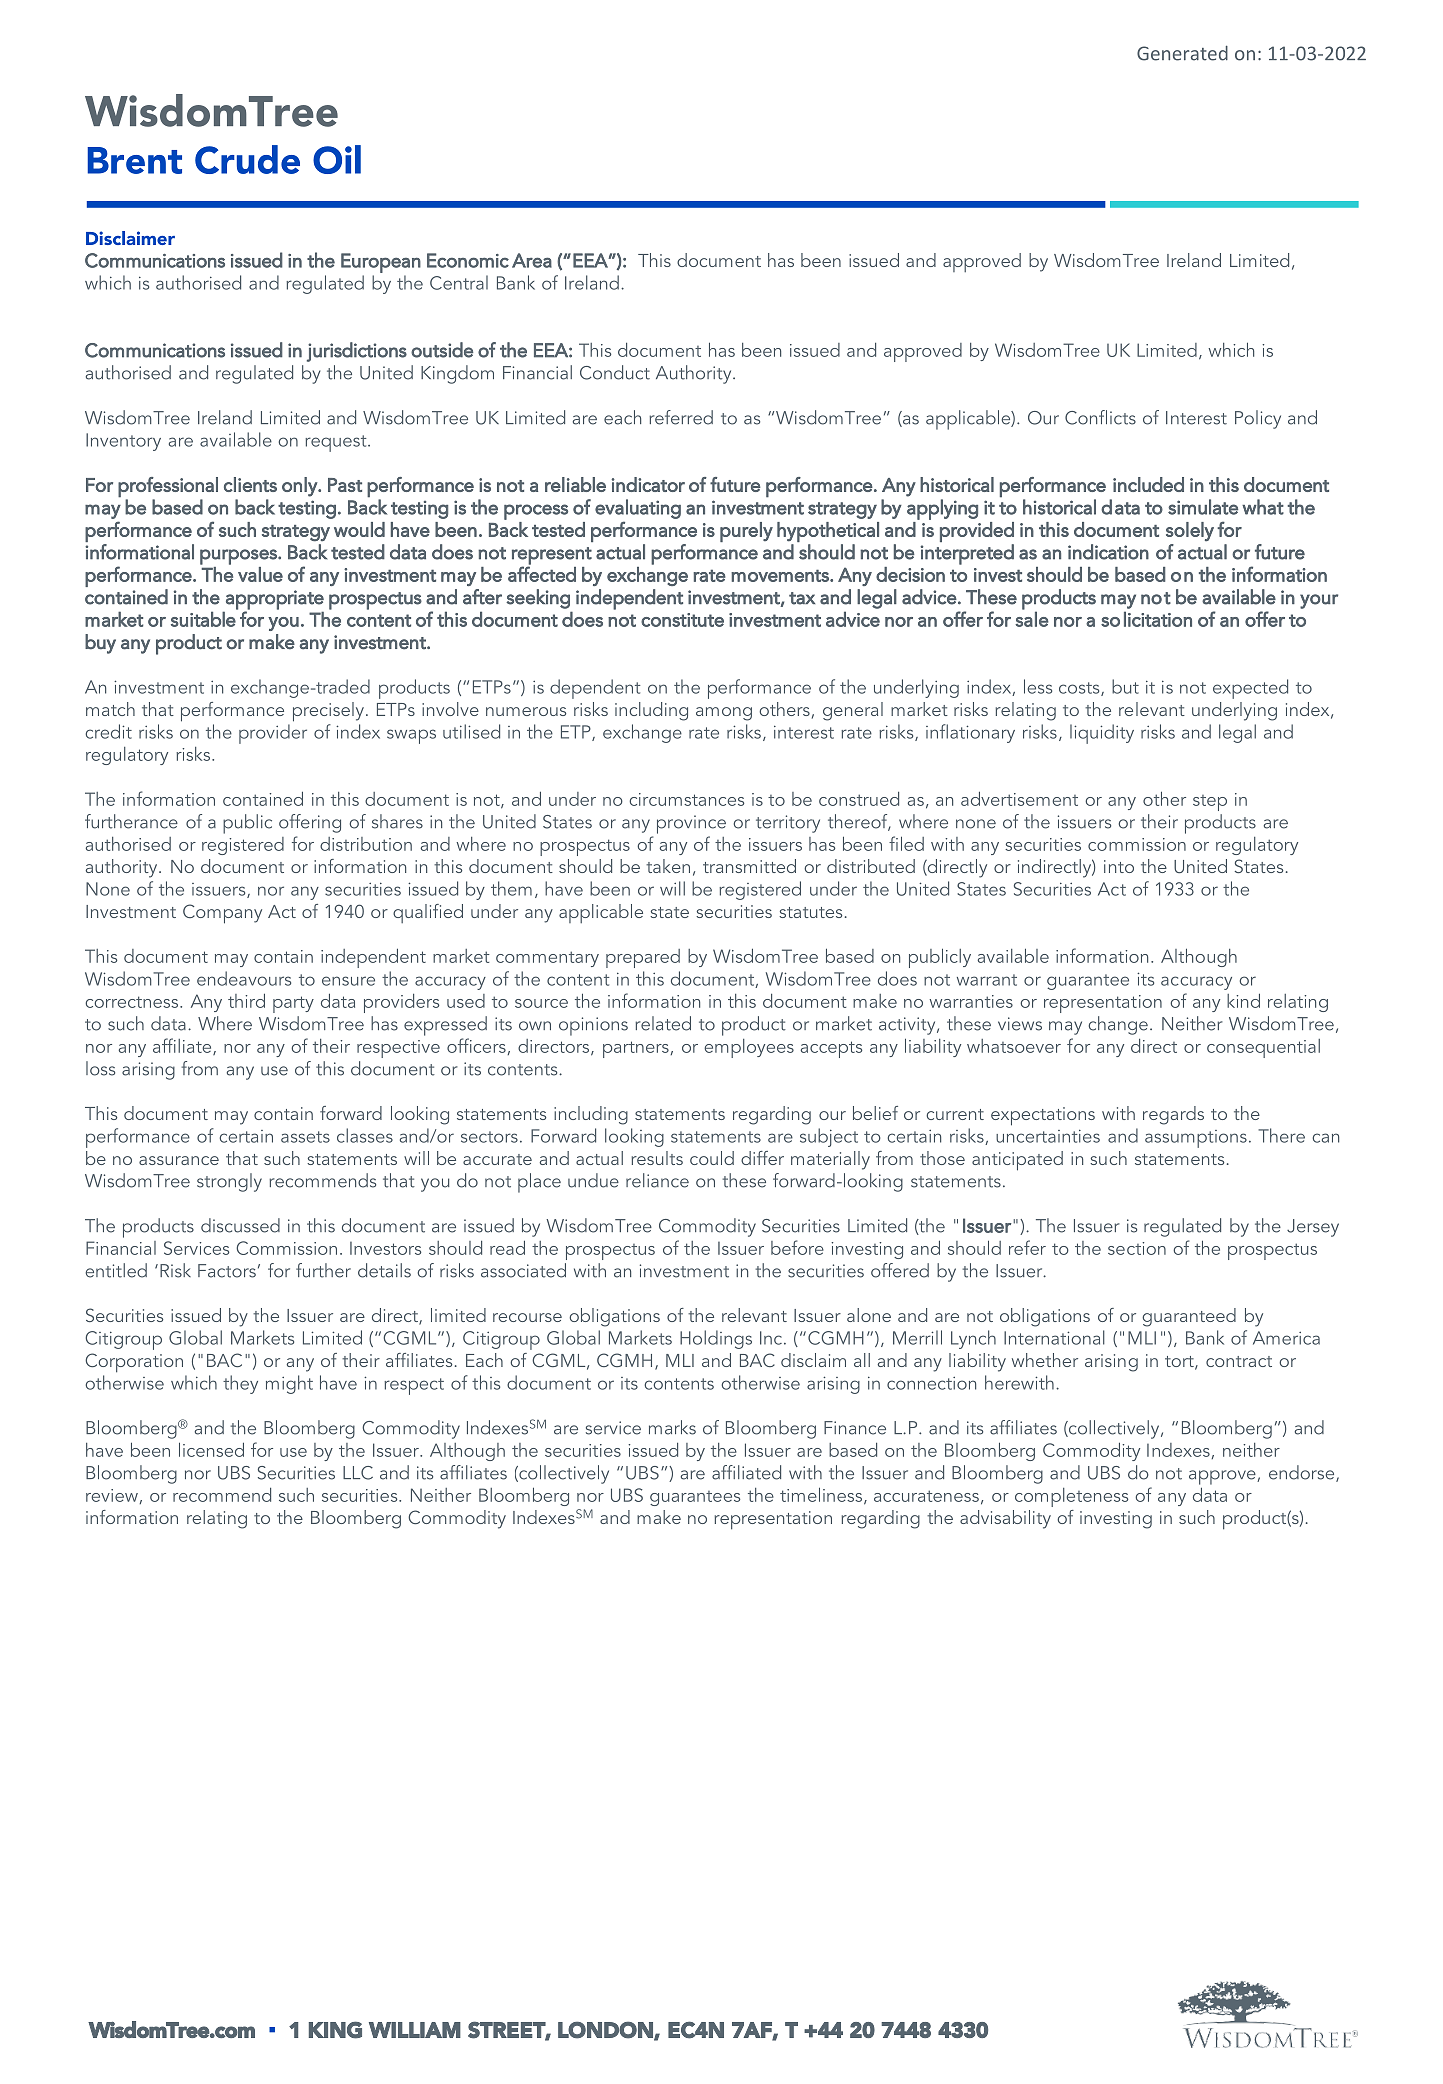 Image resolution: width=1443 pixels, height=2084 pixels. Describe the element at coordinates (749, 1048) in the image. I see `employees` at that location.
